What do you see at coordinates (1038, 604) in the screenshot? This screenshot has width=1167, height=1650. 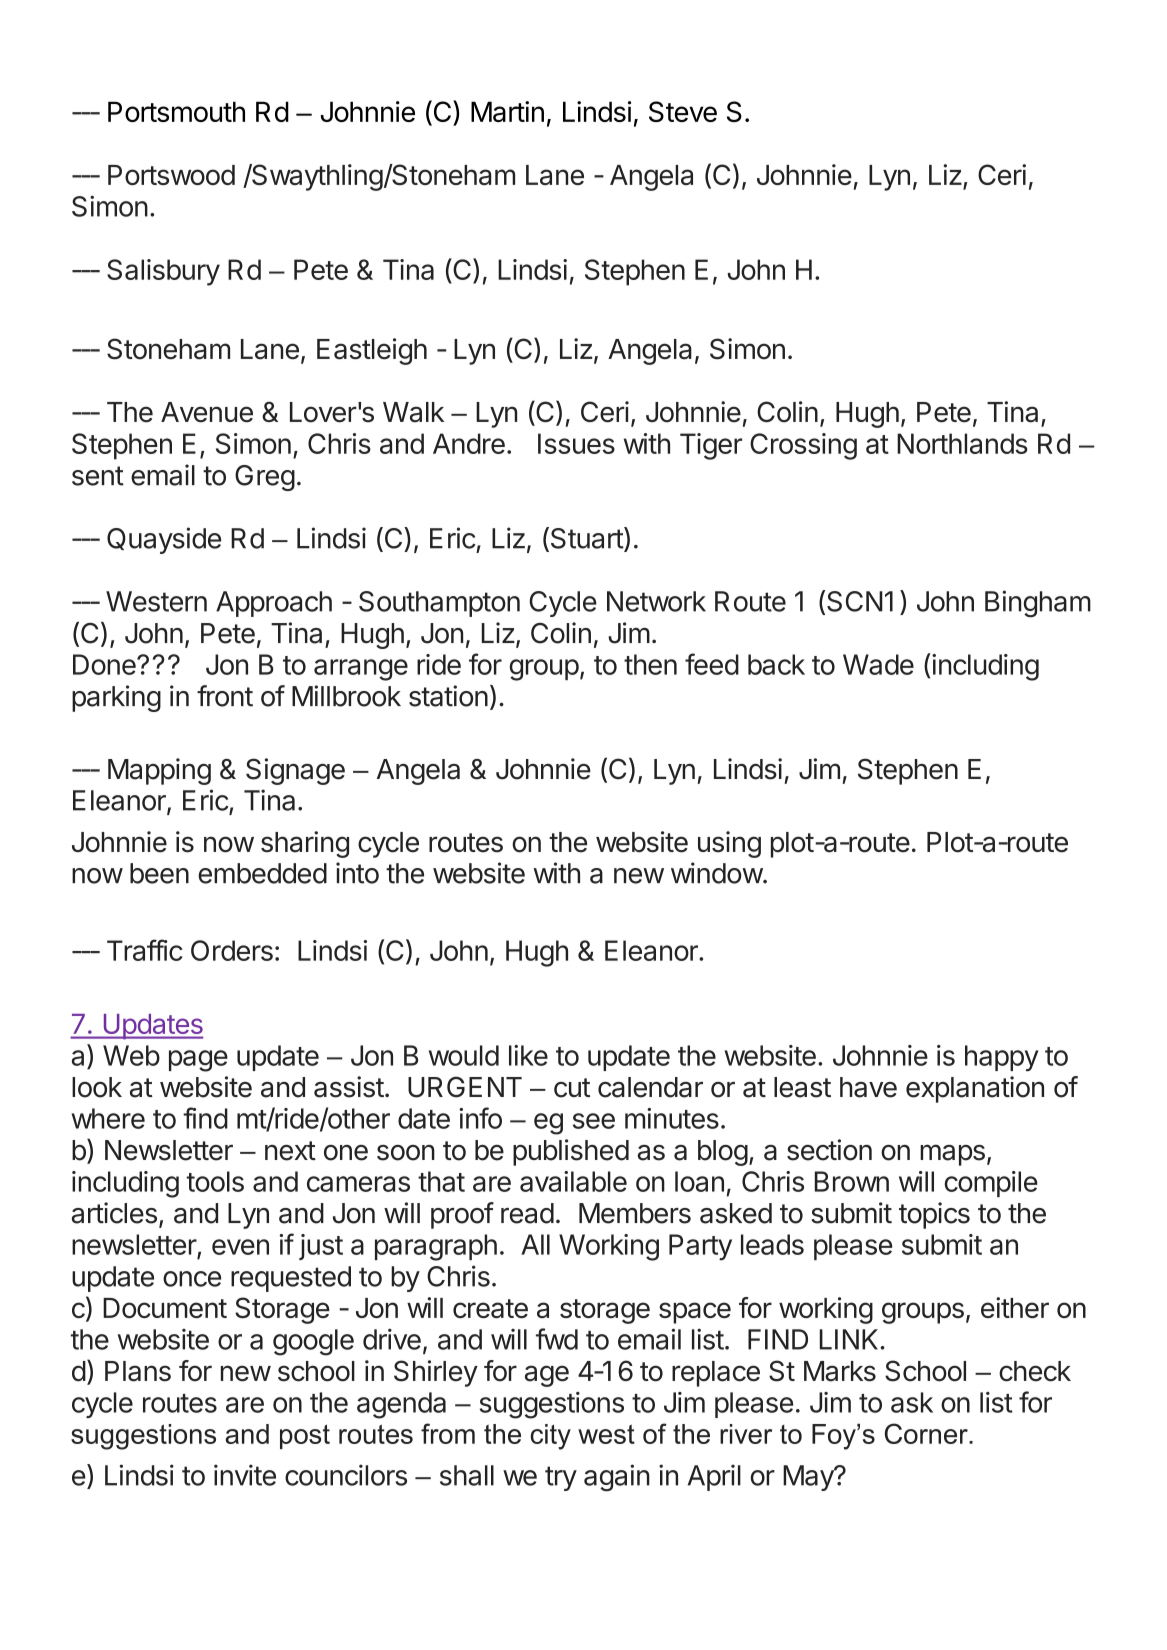 I see `Bingham` at bounding box center [1038, 604].
